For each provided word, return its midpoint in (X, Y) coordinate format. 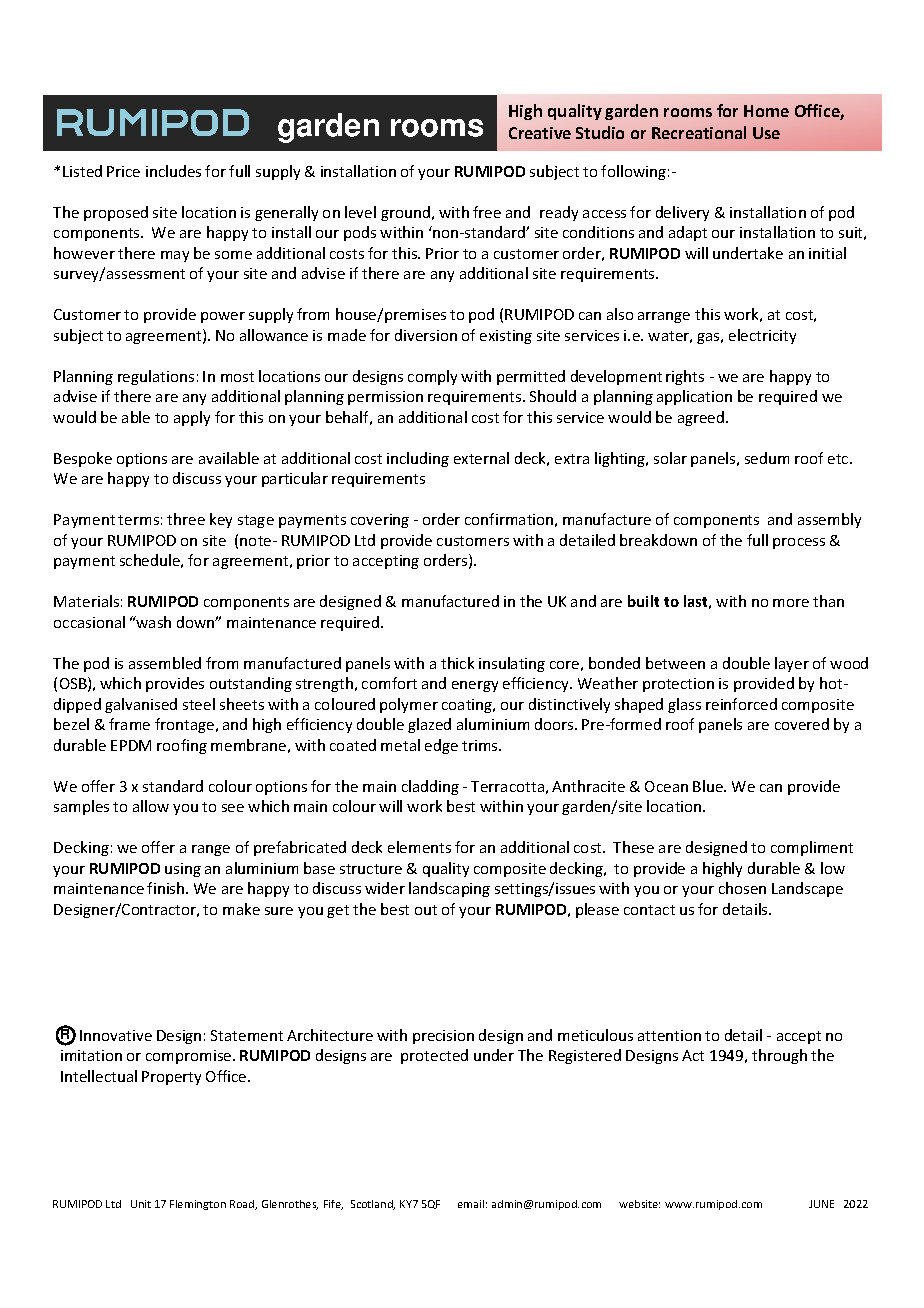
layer (792, 664)
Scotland (373, 1205)
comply (432, 377)
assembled (165, 663)
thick (457, 663)
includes (173, 171)
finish (167, 888)
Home (766, 111)
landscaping (449, 889)
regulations (156, 377)
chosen (742, 888)
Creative (540, 133)
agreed (702, 418)
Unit (141, 1204)
